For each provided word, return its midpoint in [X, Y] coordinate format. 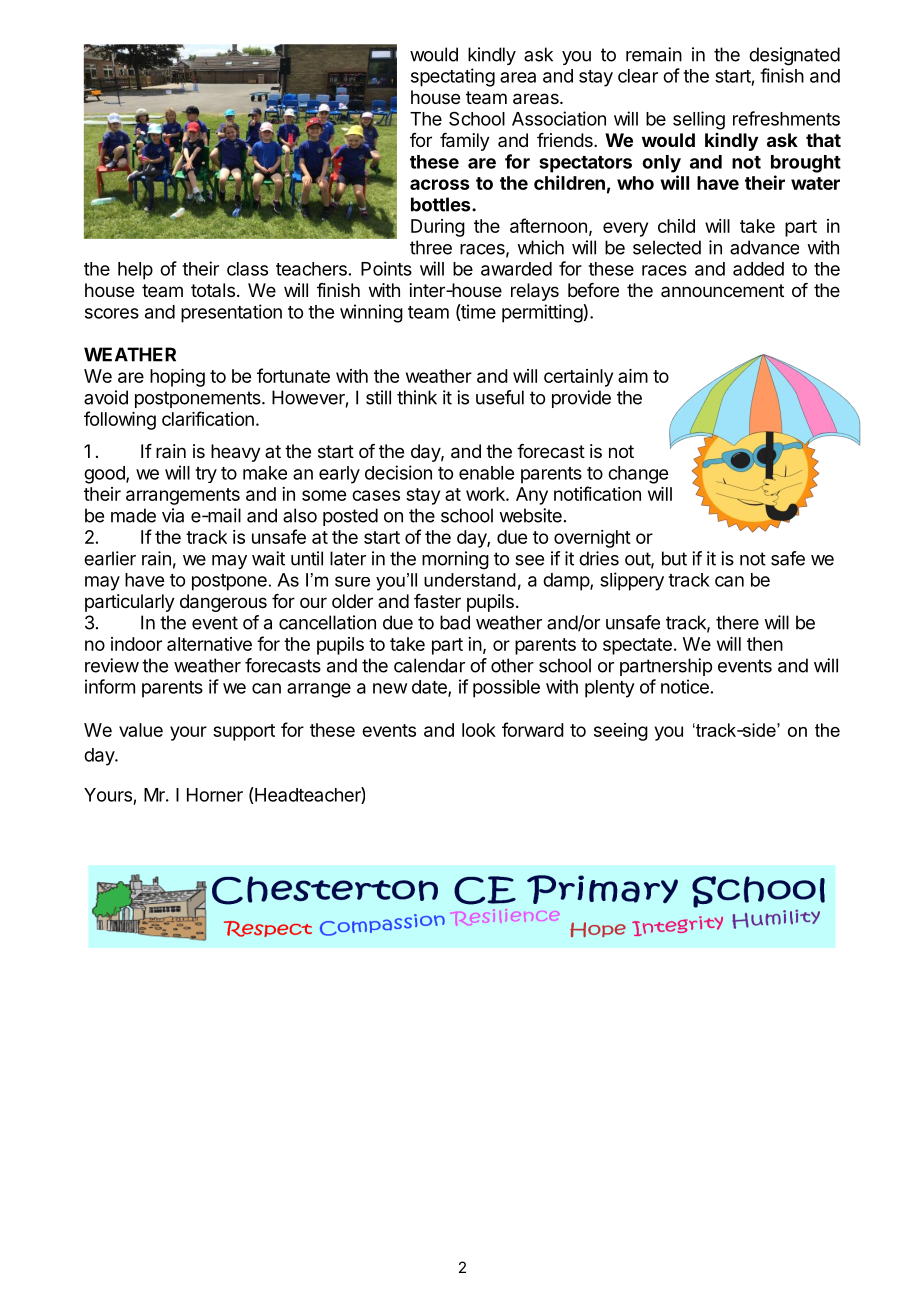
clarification [208, 418]
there [737, 622]
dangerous [223, 603]
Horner [215, 795]
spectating [453, 77]
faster [437, 601]
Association [559, 118]
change [638, 475]
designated [794, 56]
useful [500, 397]
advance [764, 247]
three [431, 247]
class [247, 269]
